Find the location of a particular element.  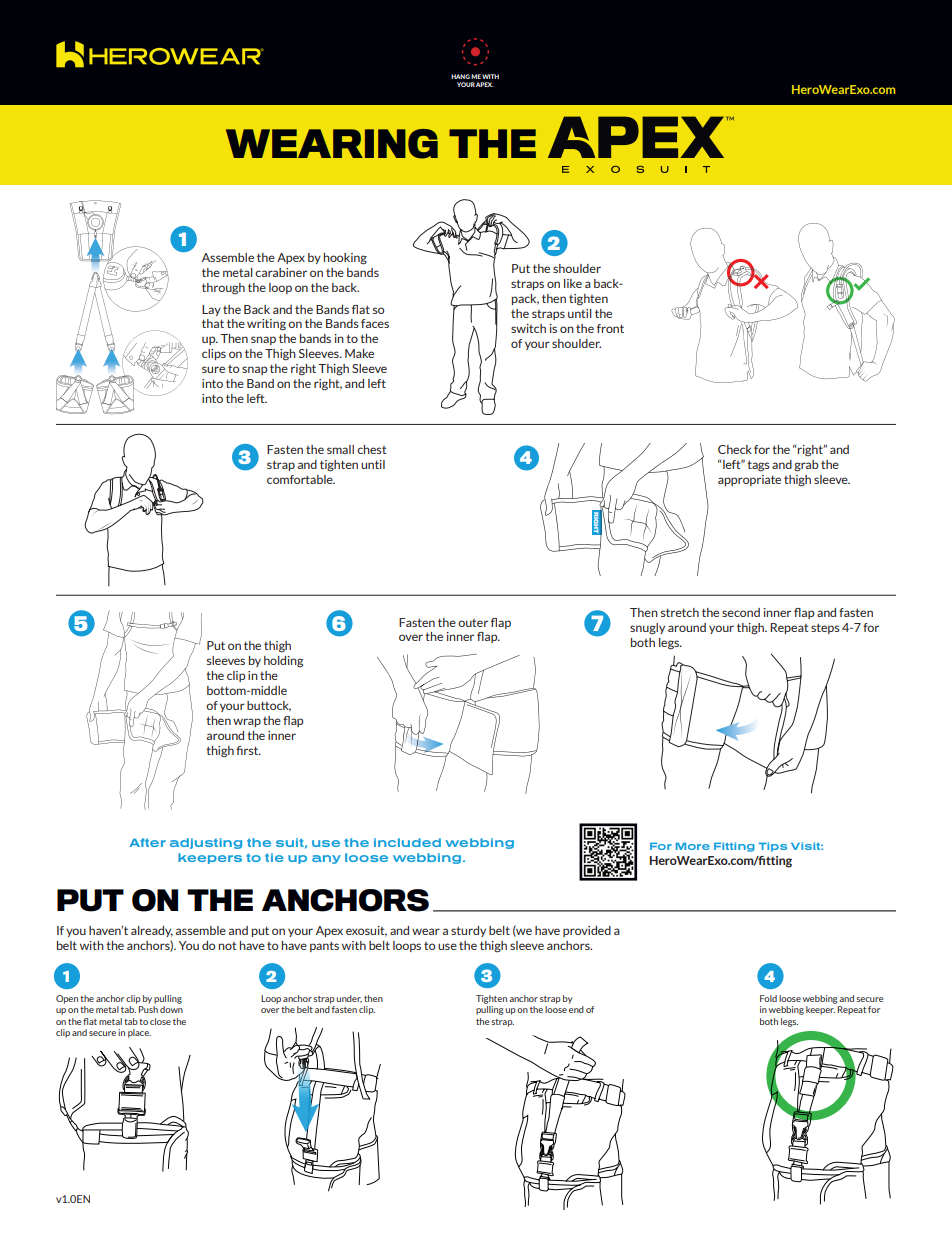

carabiner is located at coordinates (281, 272).
